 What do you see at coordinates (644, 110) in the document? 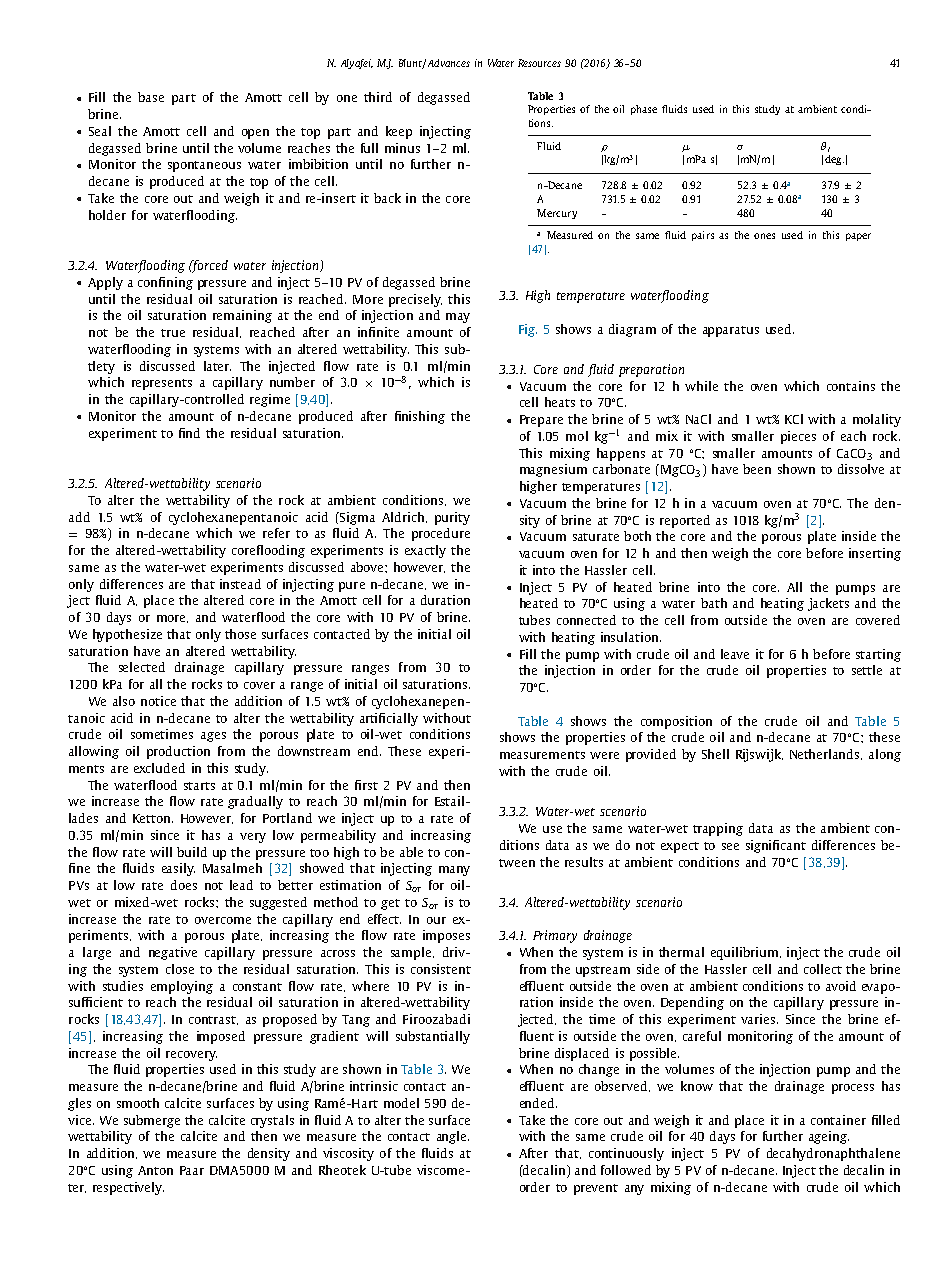
I see `phase` at bounding box center [644, 110].
